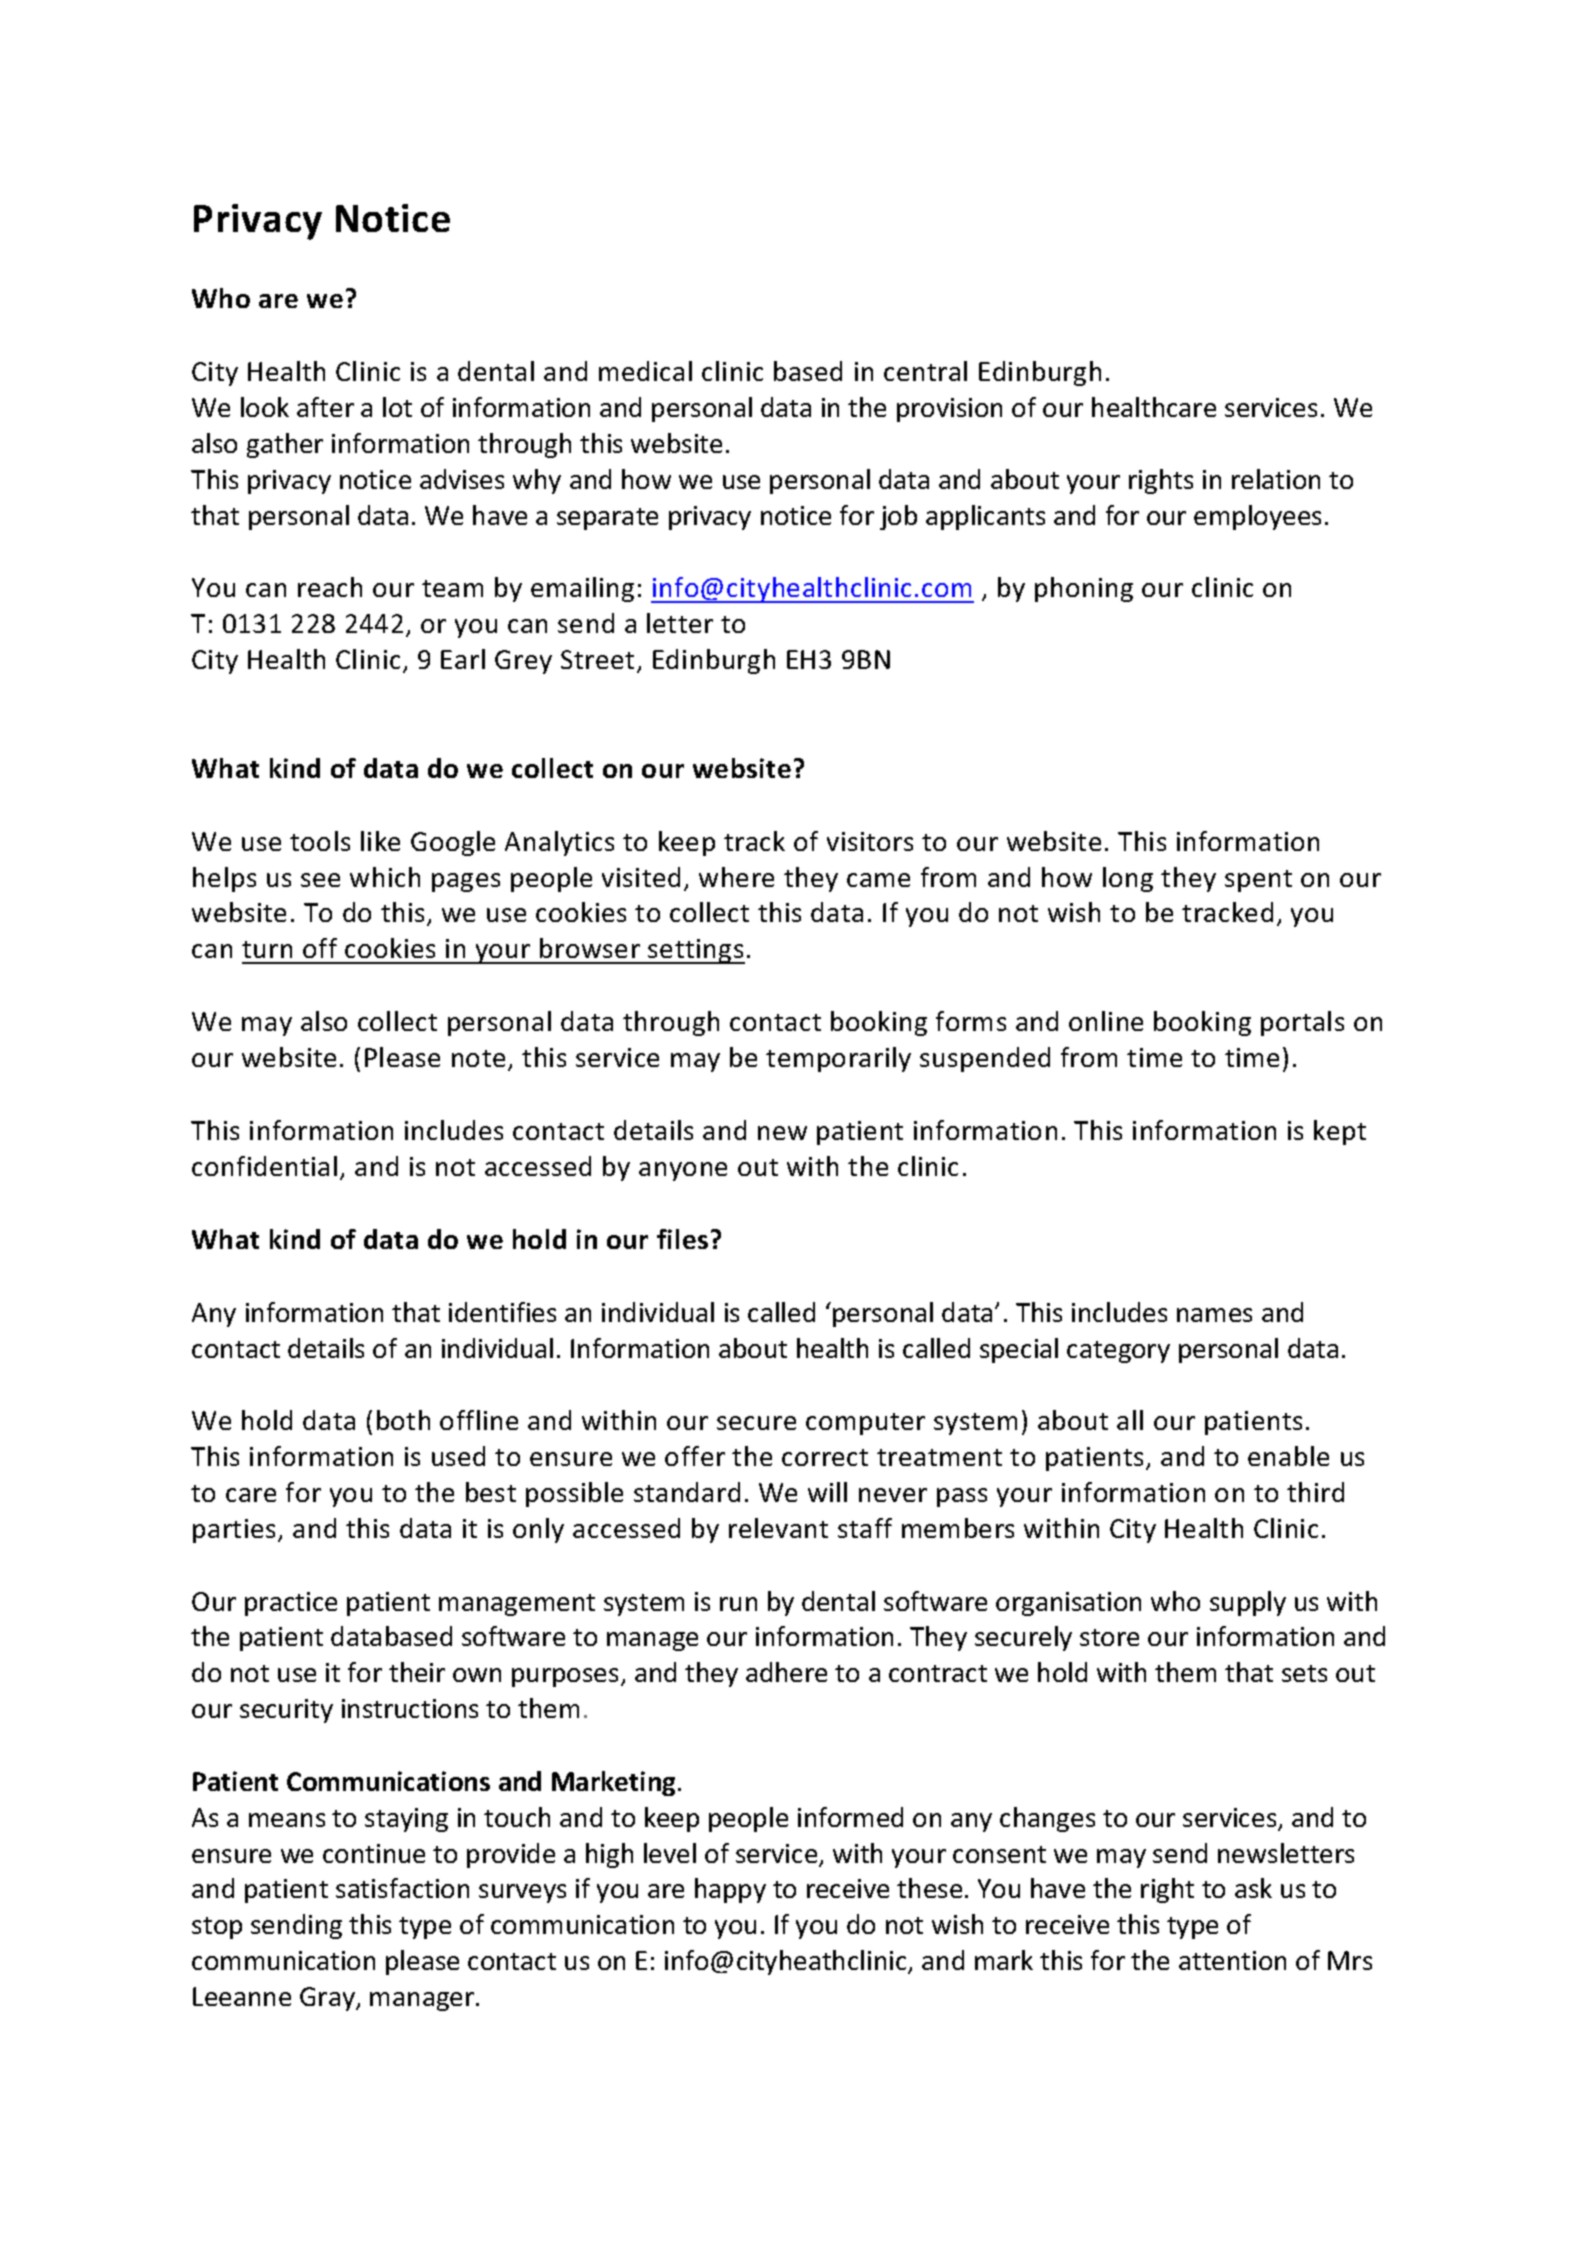 This screenshot has height=2242, width=1585. I want to click on relevant, so click(778, 1528).
